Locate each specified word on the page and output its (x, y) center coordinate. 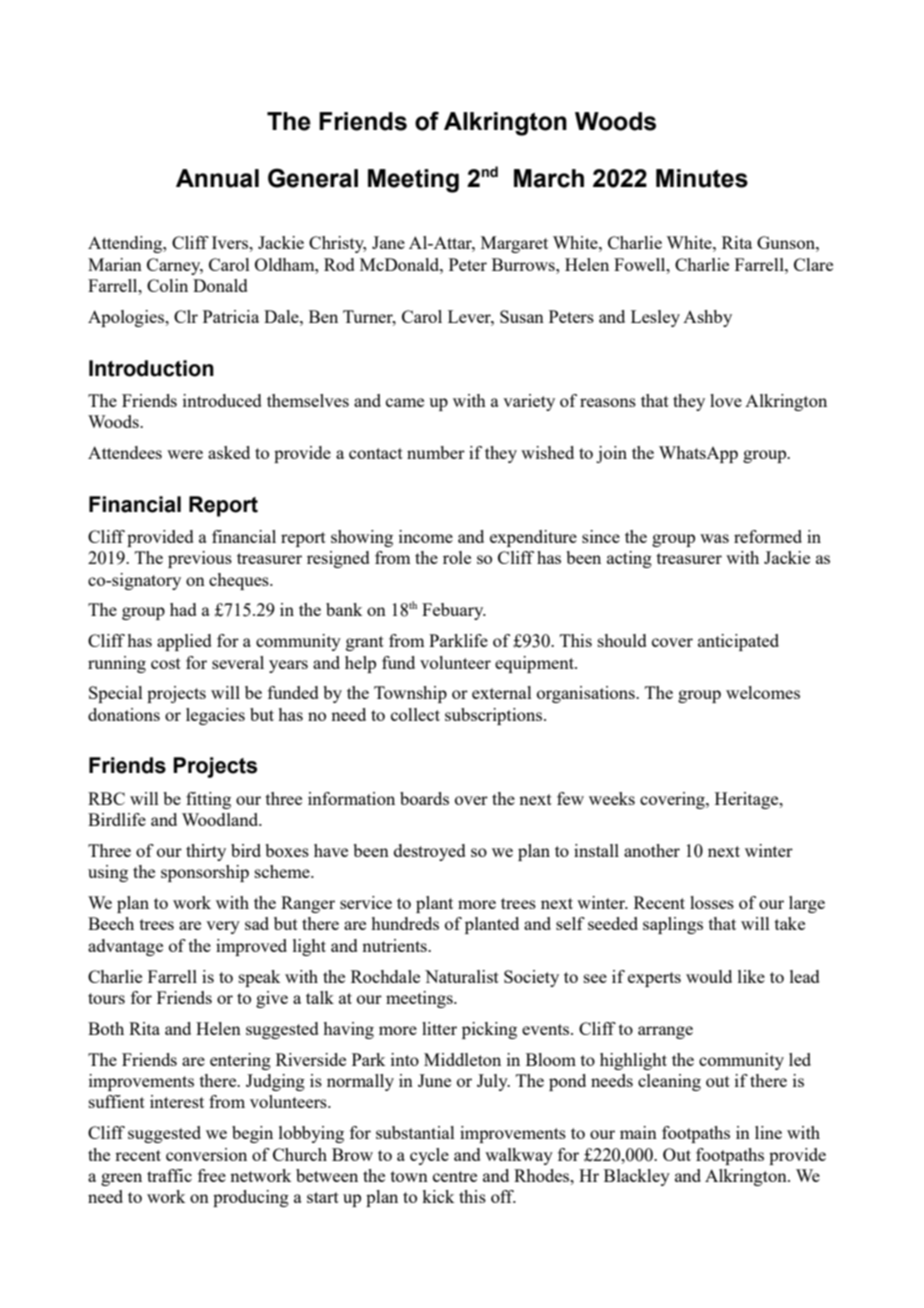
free (212, 1175)
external (502, 692)
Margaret (514, 244)
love (726, 400)
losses (712, 902)
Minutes (702, 178)
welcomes (763, 692)
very (223, 927)
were (185, 454)
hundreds (405, 923)
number (436, 452)
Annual (217, 178)
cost (166, 663)
